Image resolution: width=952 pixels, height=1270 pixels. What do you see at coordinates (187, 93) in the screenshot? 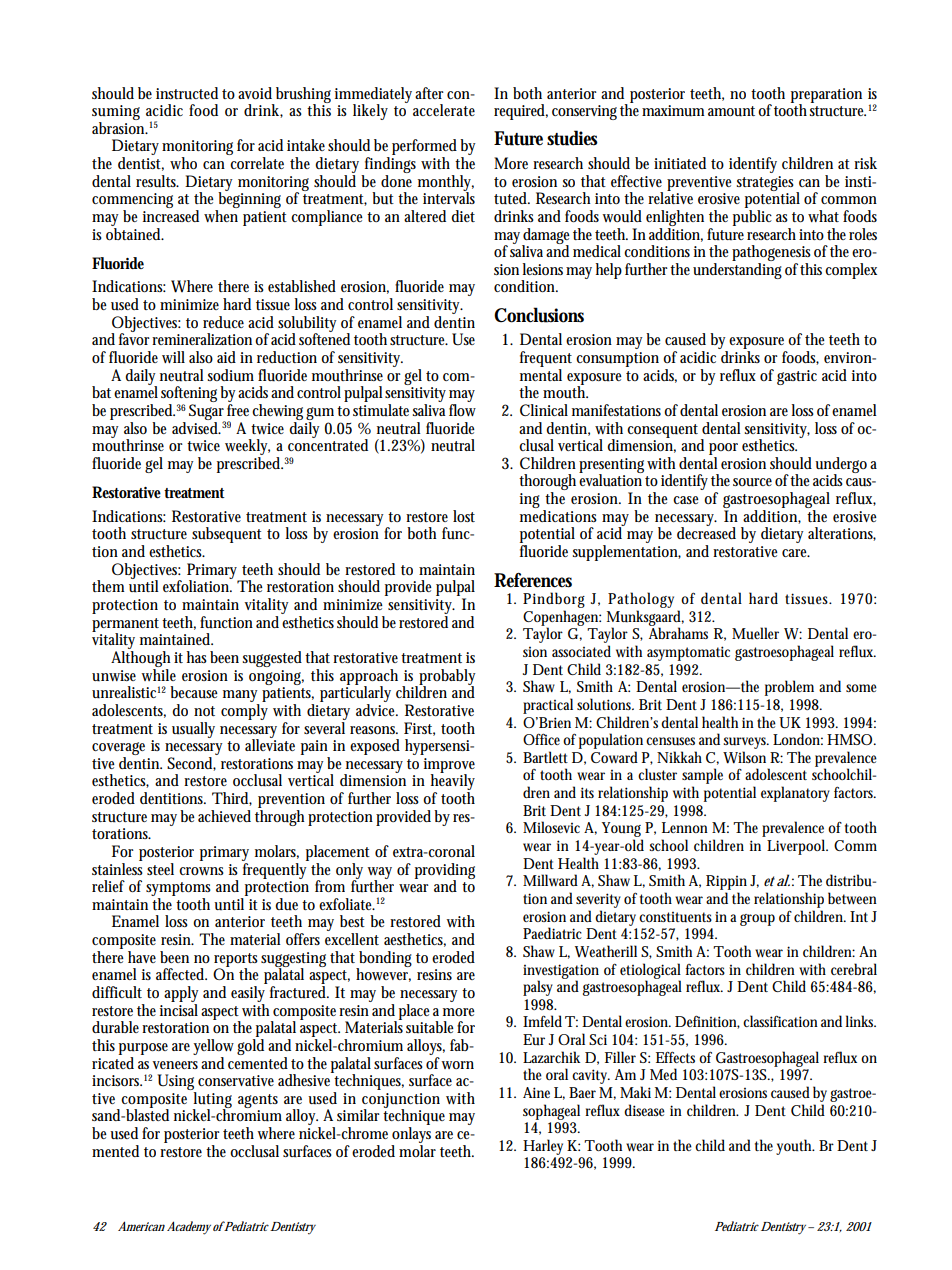
I see `instructed` at bounding box center [187, 93].
